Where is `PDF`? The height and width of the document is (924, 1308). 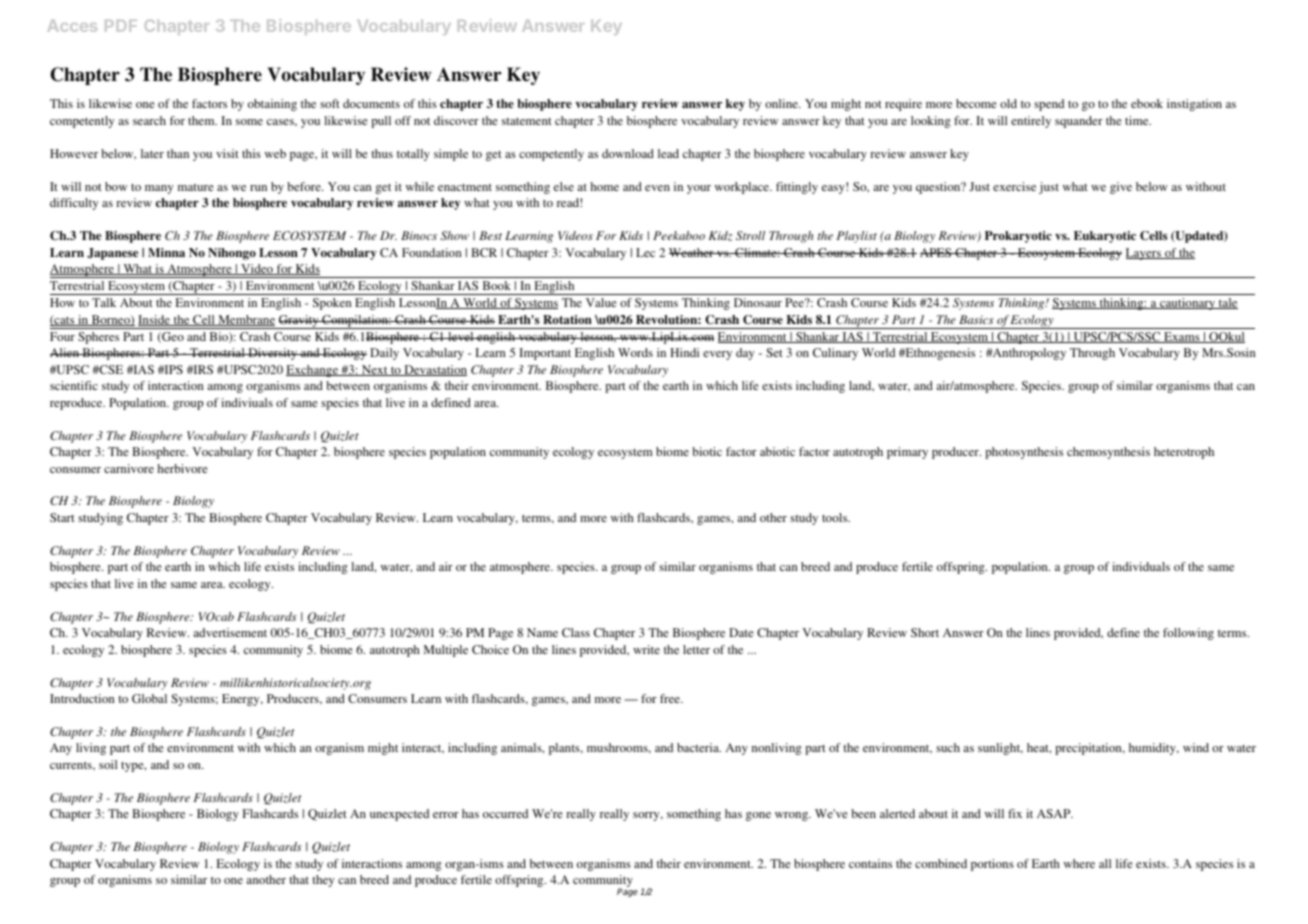
PDF is located at coordinates (121, 26).
